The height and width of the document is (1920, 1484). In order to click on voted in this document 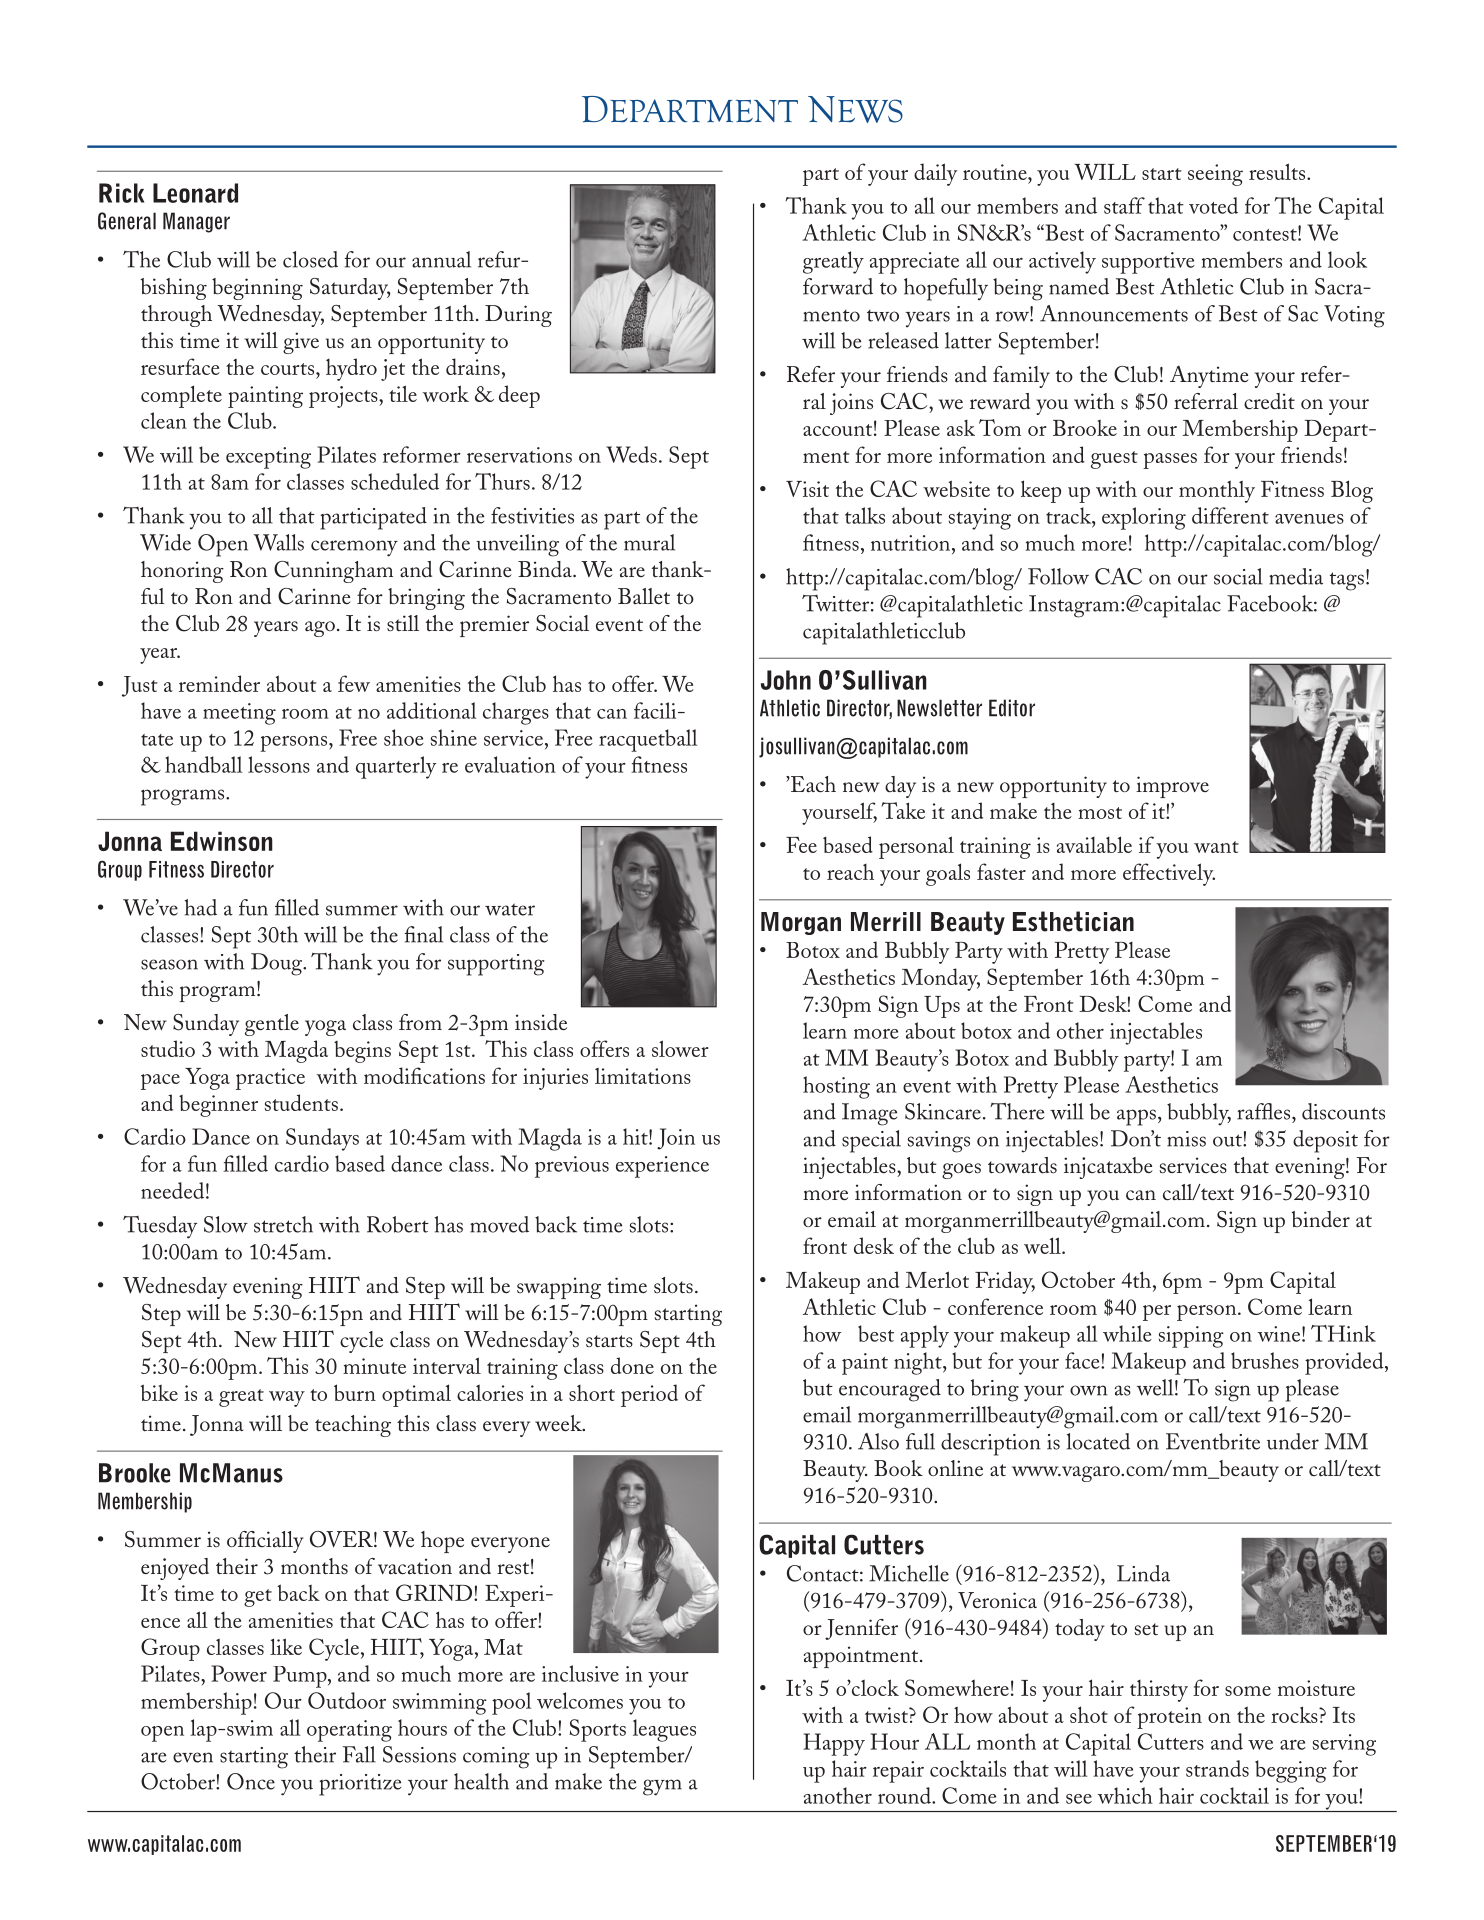, I will do `click(1213, 205)`.
